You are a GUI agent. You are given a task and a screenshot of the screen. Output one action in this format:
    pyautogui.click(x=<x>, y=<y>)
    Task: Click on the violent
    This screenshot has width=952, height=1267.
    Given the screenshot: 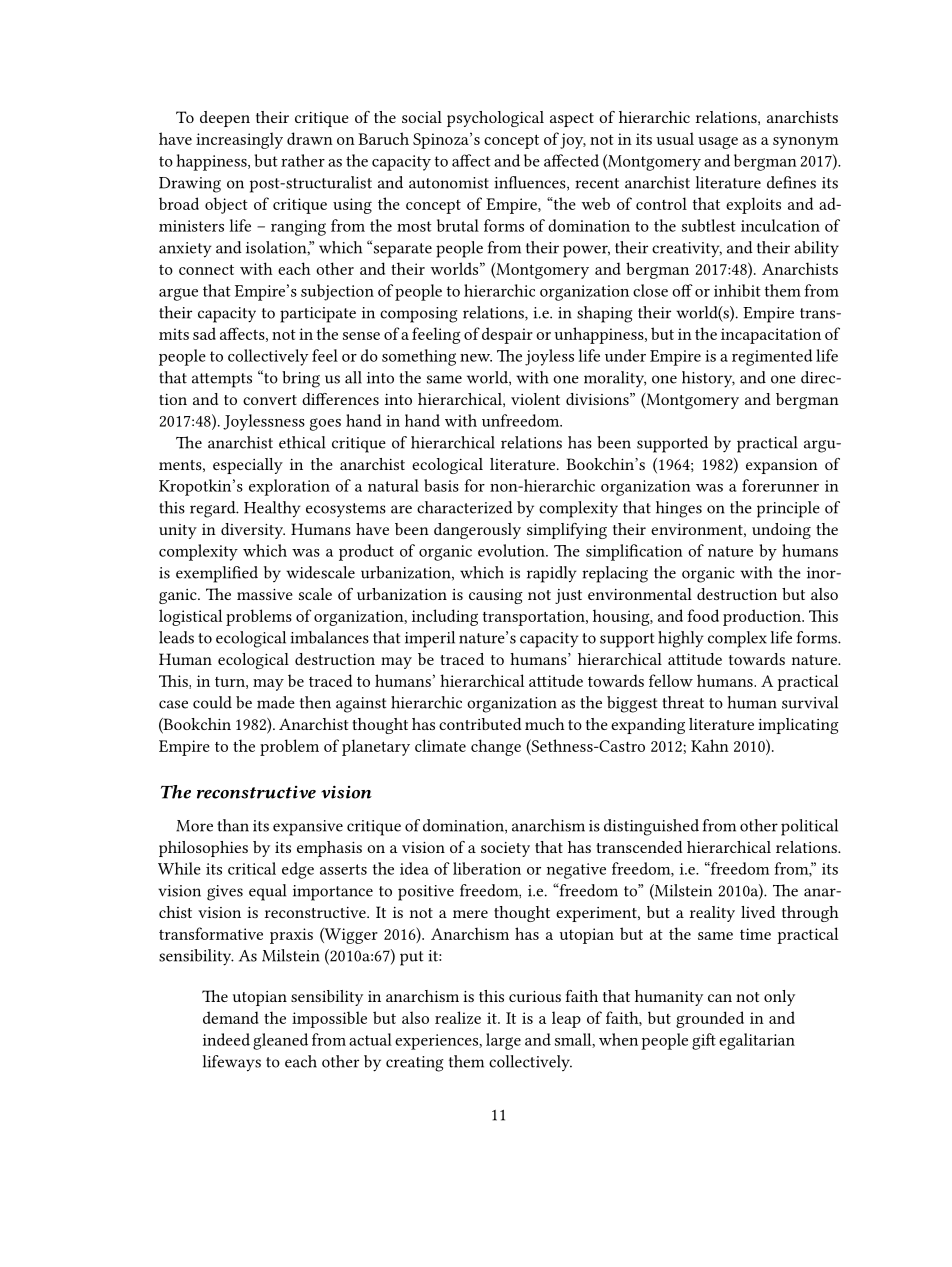 What is the action you would take?
    pyautogui.click(x=535, y=399)
